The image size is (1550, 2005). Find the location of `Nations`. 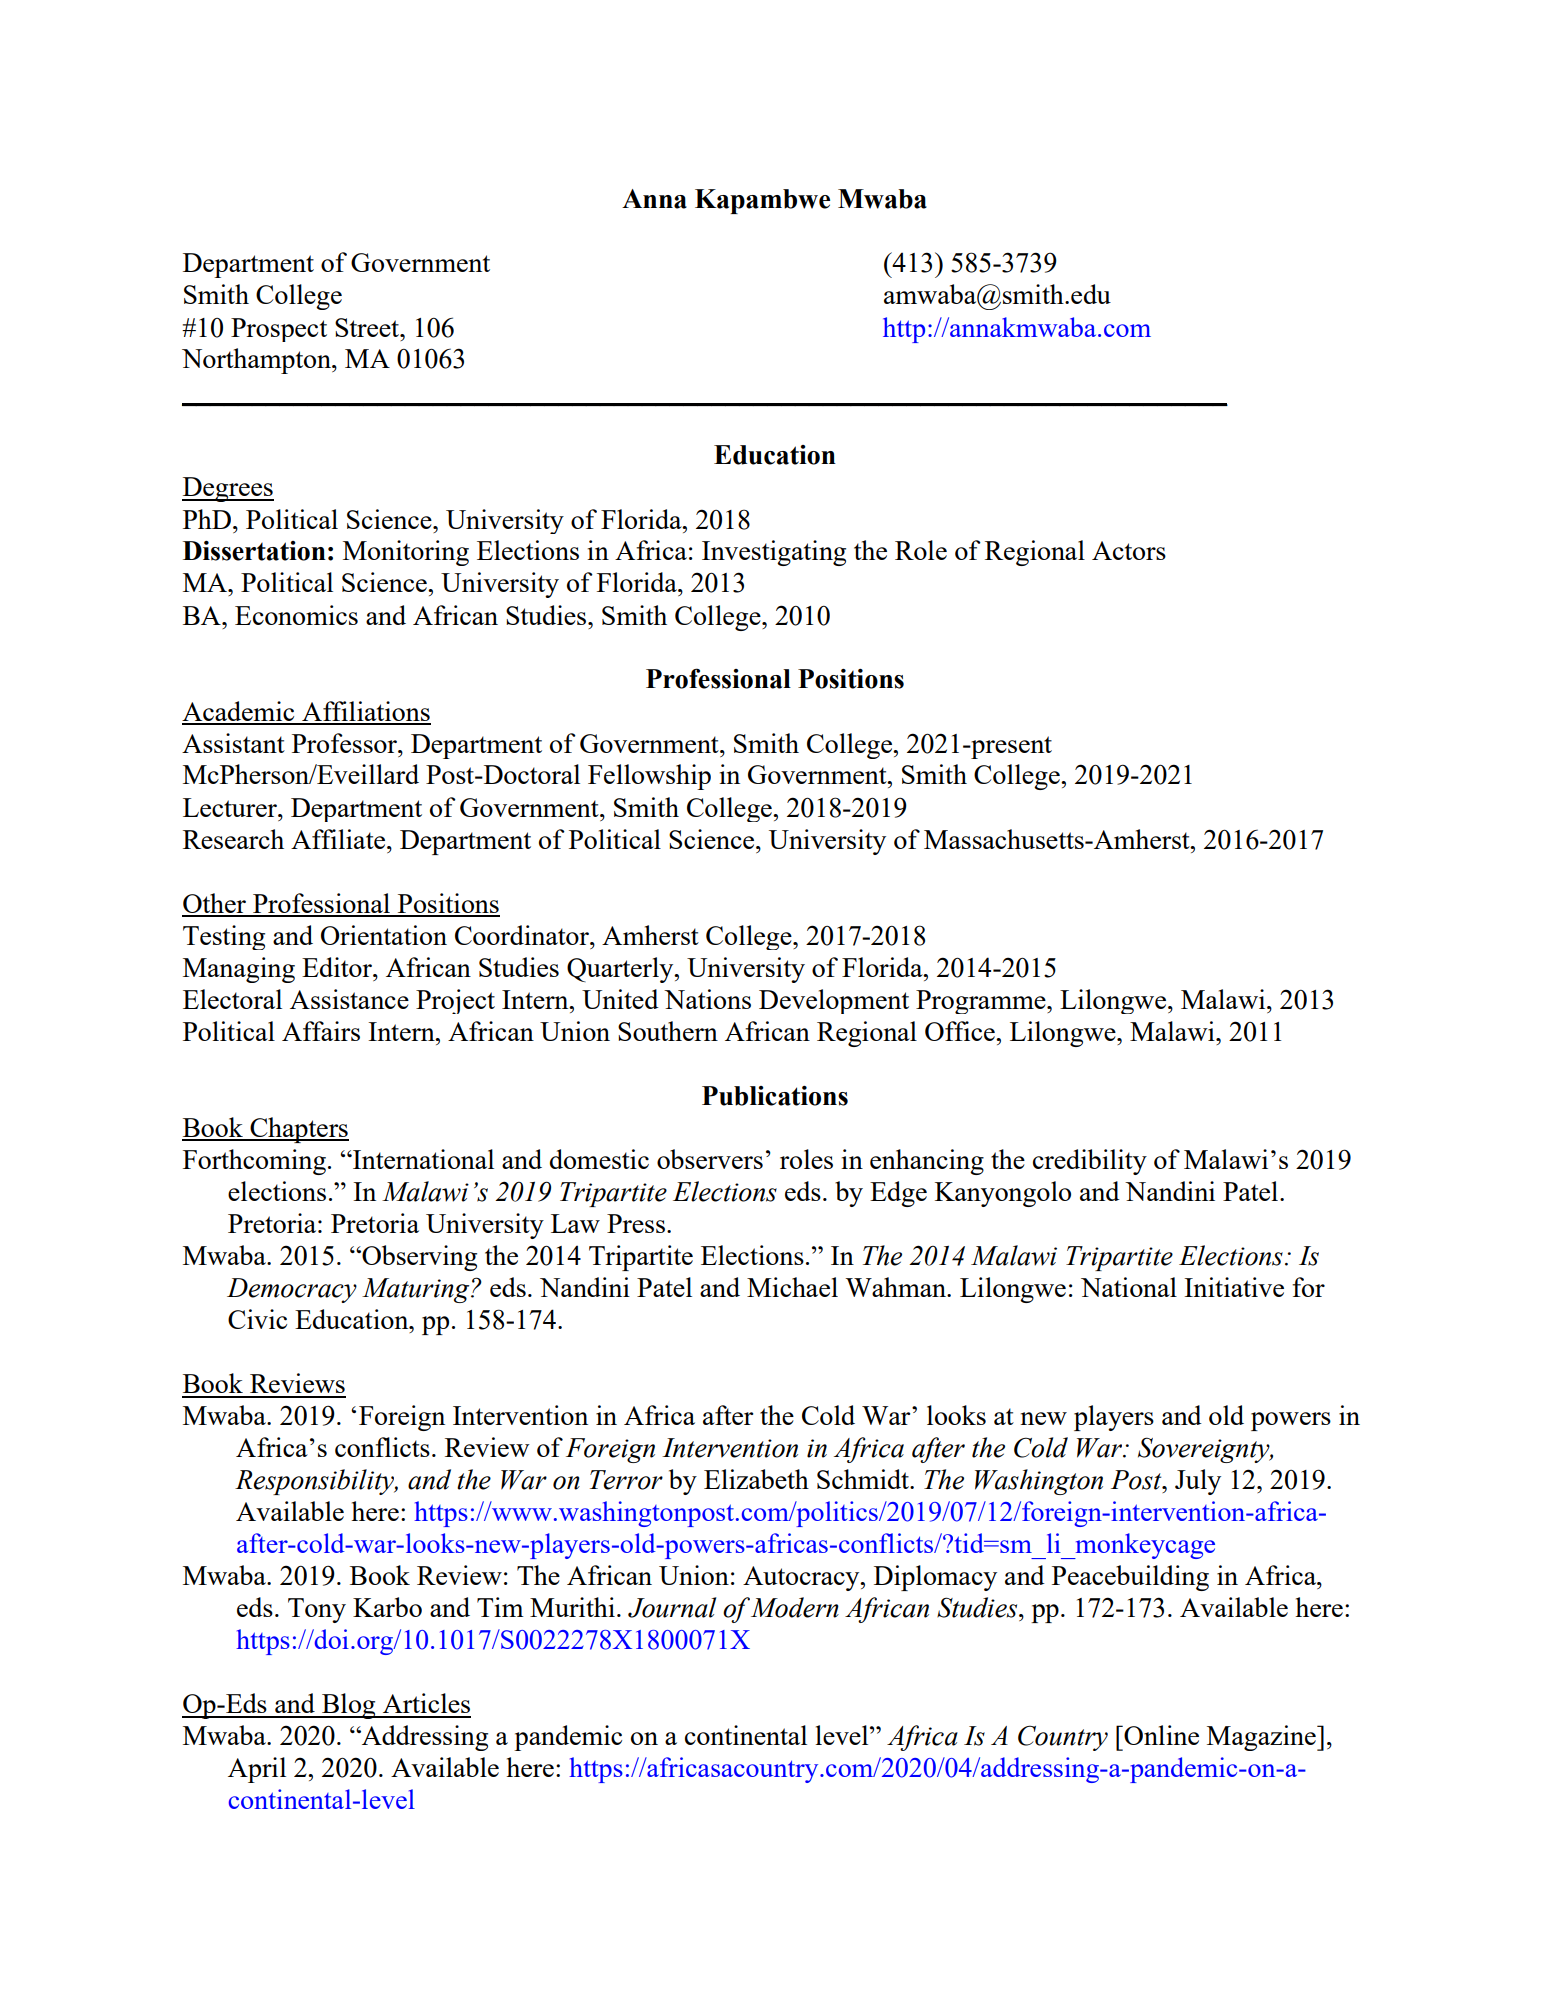

Nations is located at coordinates (707, 999).
